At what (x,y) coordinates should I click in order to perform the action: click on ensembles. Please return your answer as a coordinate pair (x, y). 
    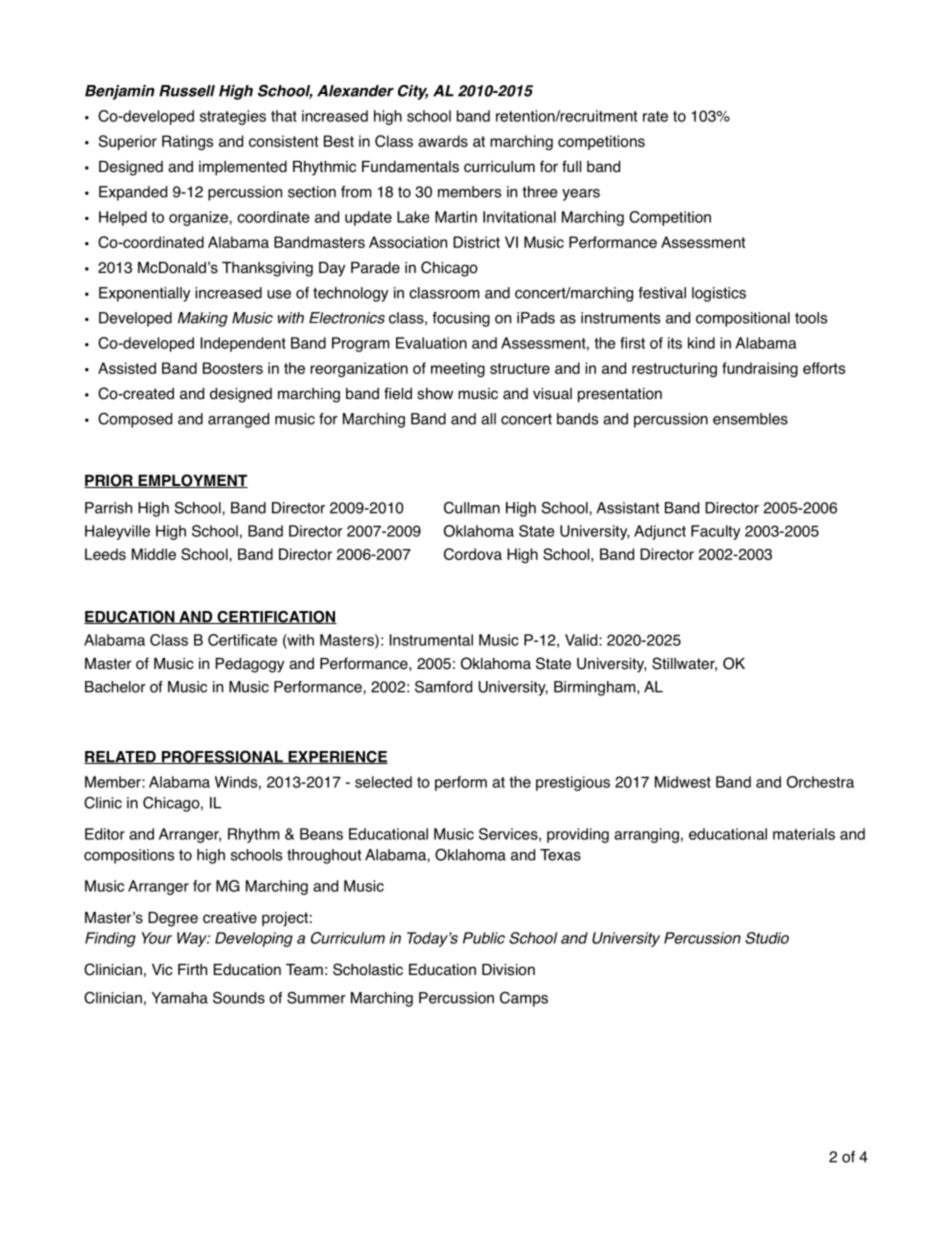
    Looking at the image, I should click on (750, 419).
